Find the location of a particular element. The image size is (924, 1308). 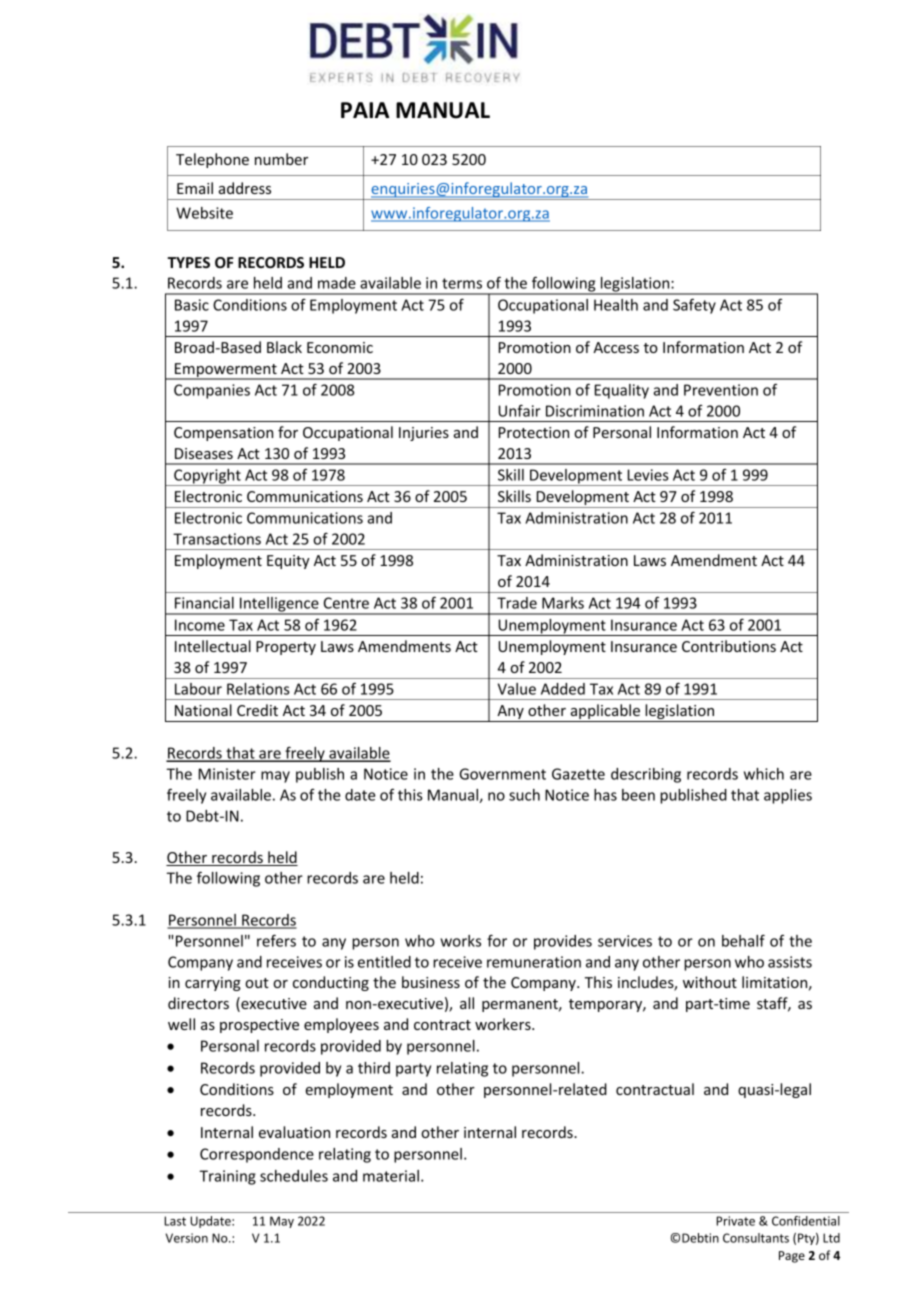

Contributions is located at coordinates (729, 646).
